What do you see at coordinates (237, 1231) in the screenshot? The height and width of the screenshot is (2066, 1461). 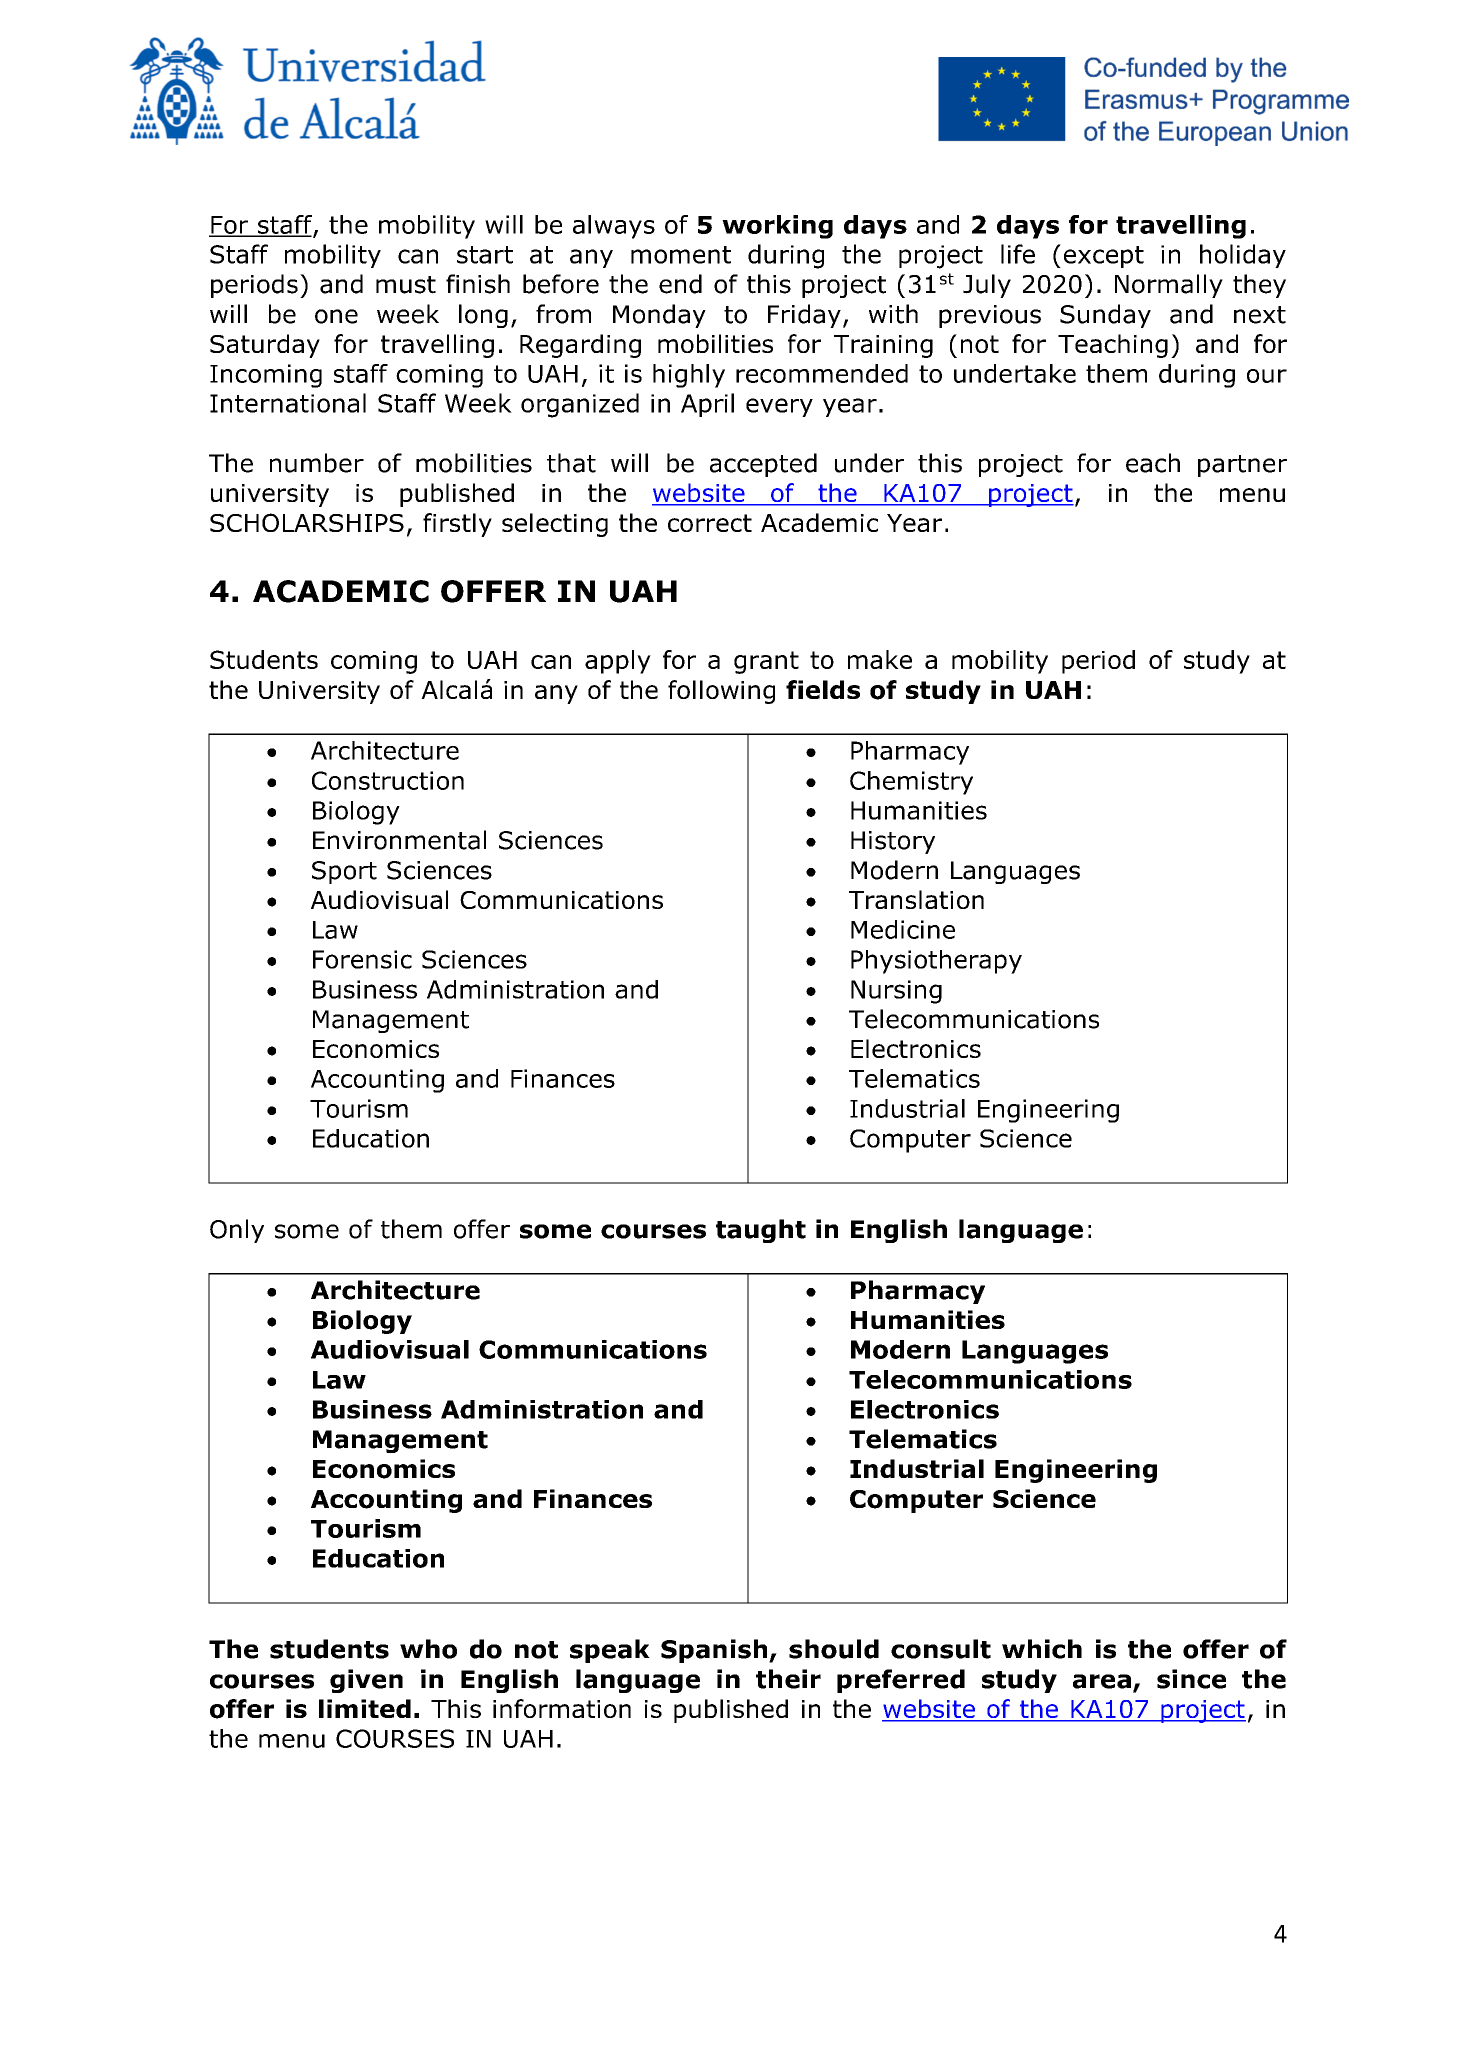 I see `Only` at bounding box center [237, 1231].
